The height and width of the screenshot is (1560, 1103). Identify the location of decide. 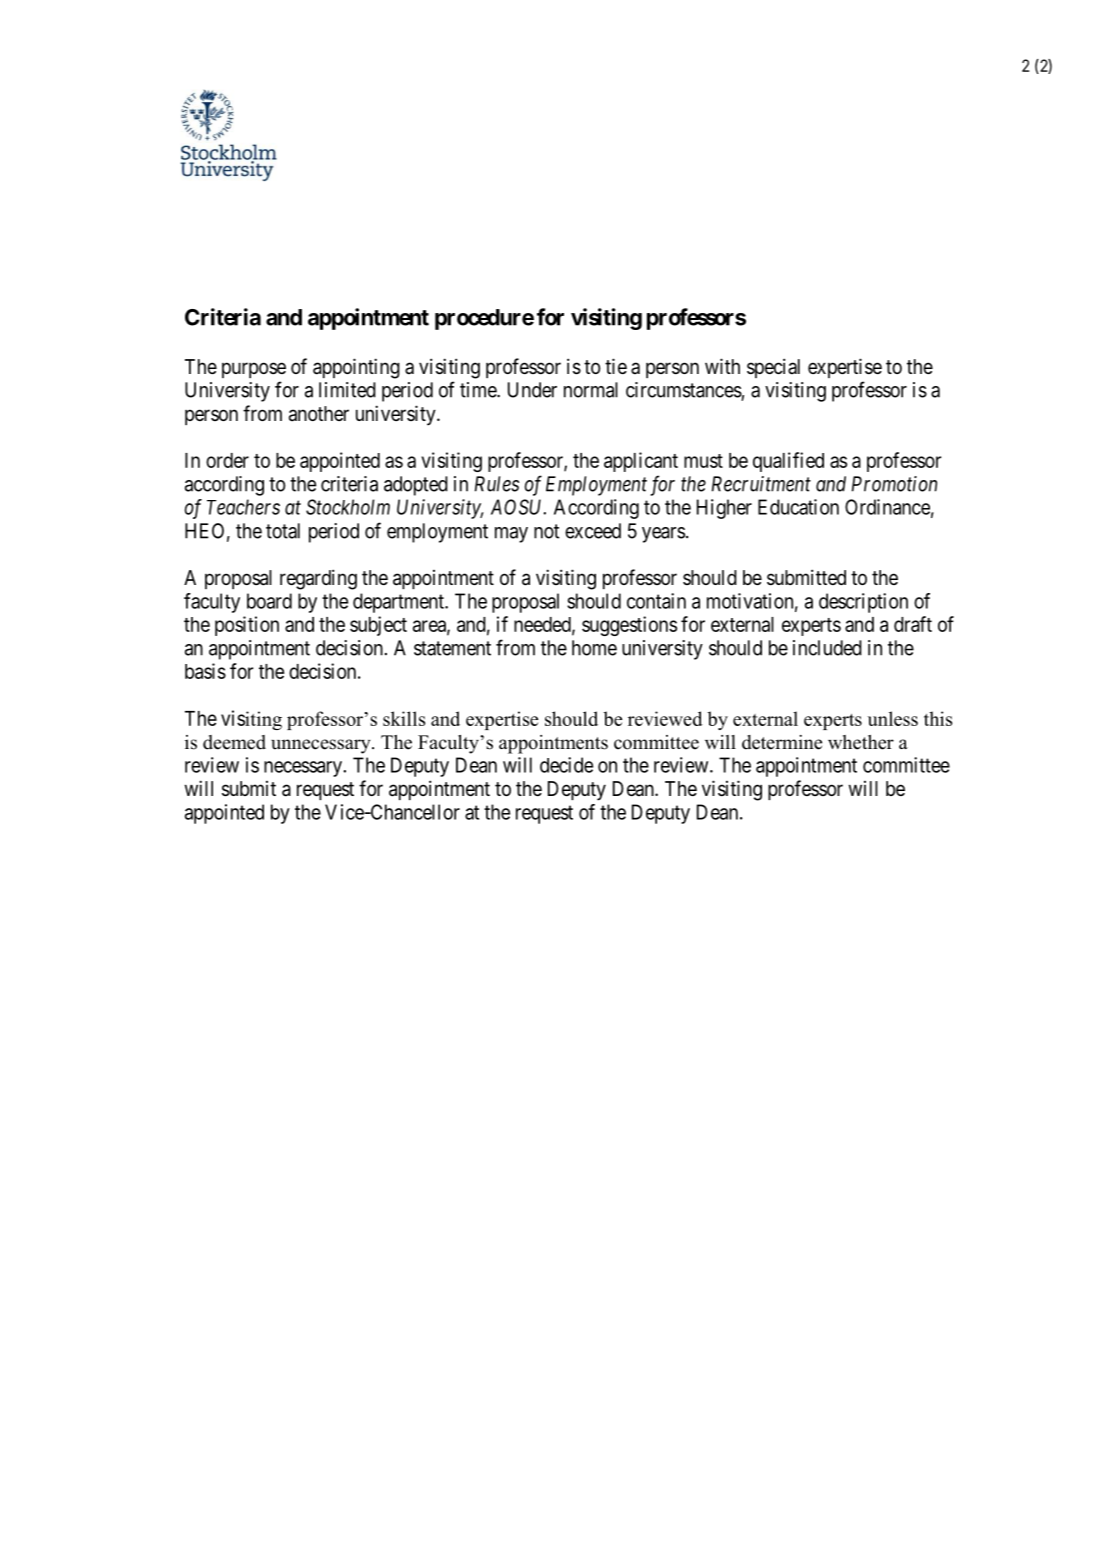
(566, 765).
